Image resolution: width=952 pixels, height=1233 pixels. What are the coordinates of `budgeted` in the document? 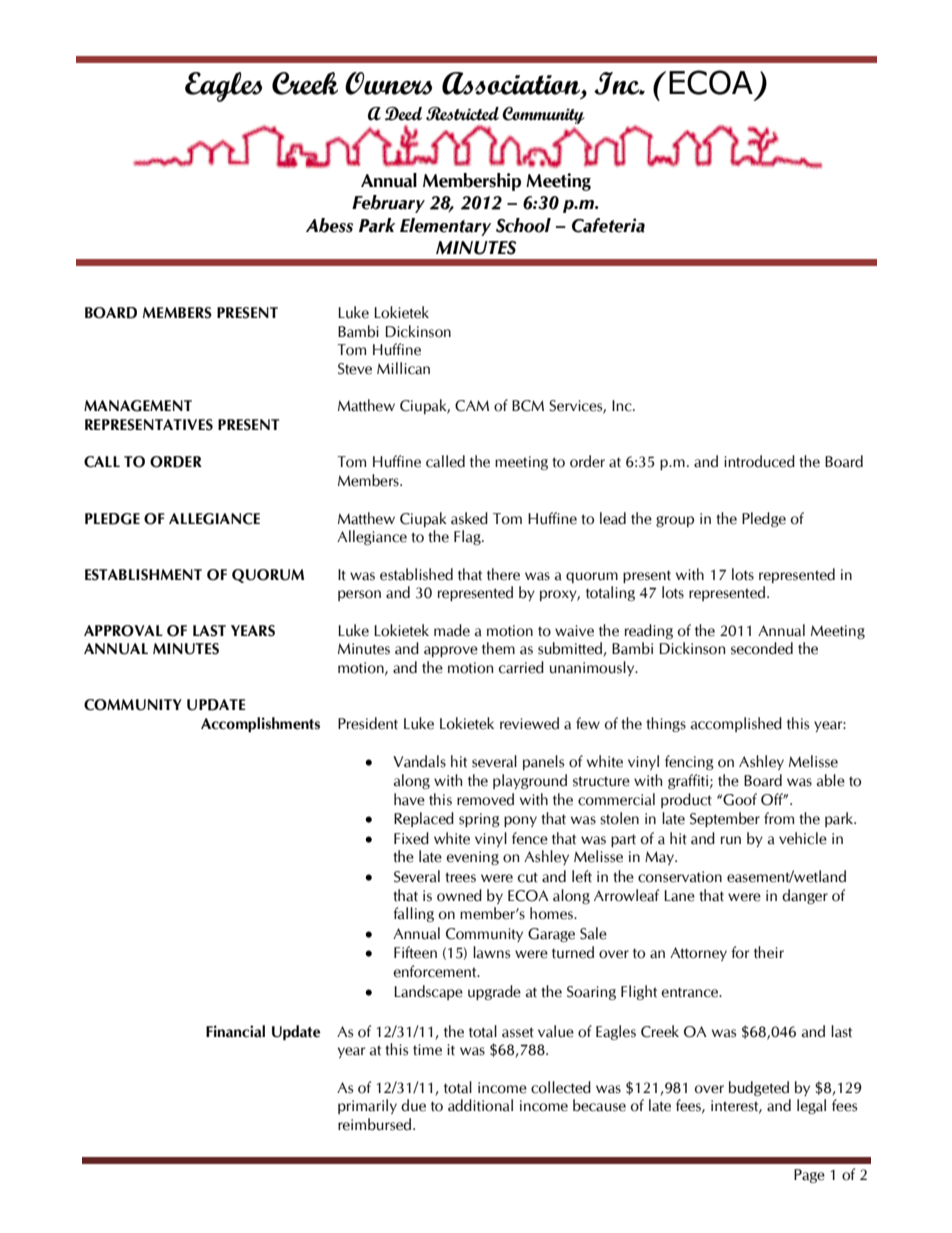 It's located at (759, 1088).
